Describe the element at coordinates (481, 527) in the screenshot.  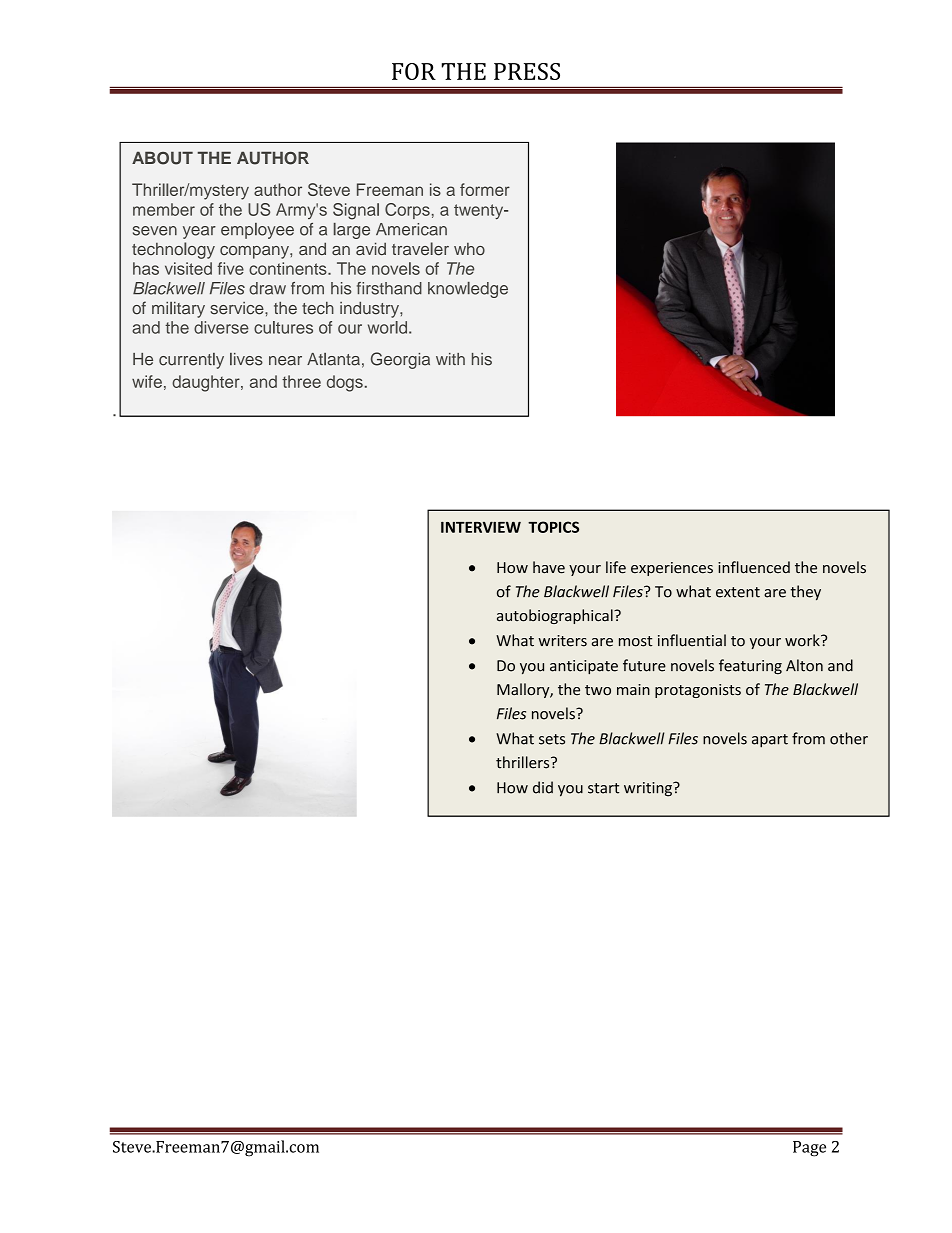
I see `INTERVIEW` at that location.
